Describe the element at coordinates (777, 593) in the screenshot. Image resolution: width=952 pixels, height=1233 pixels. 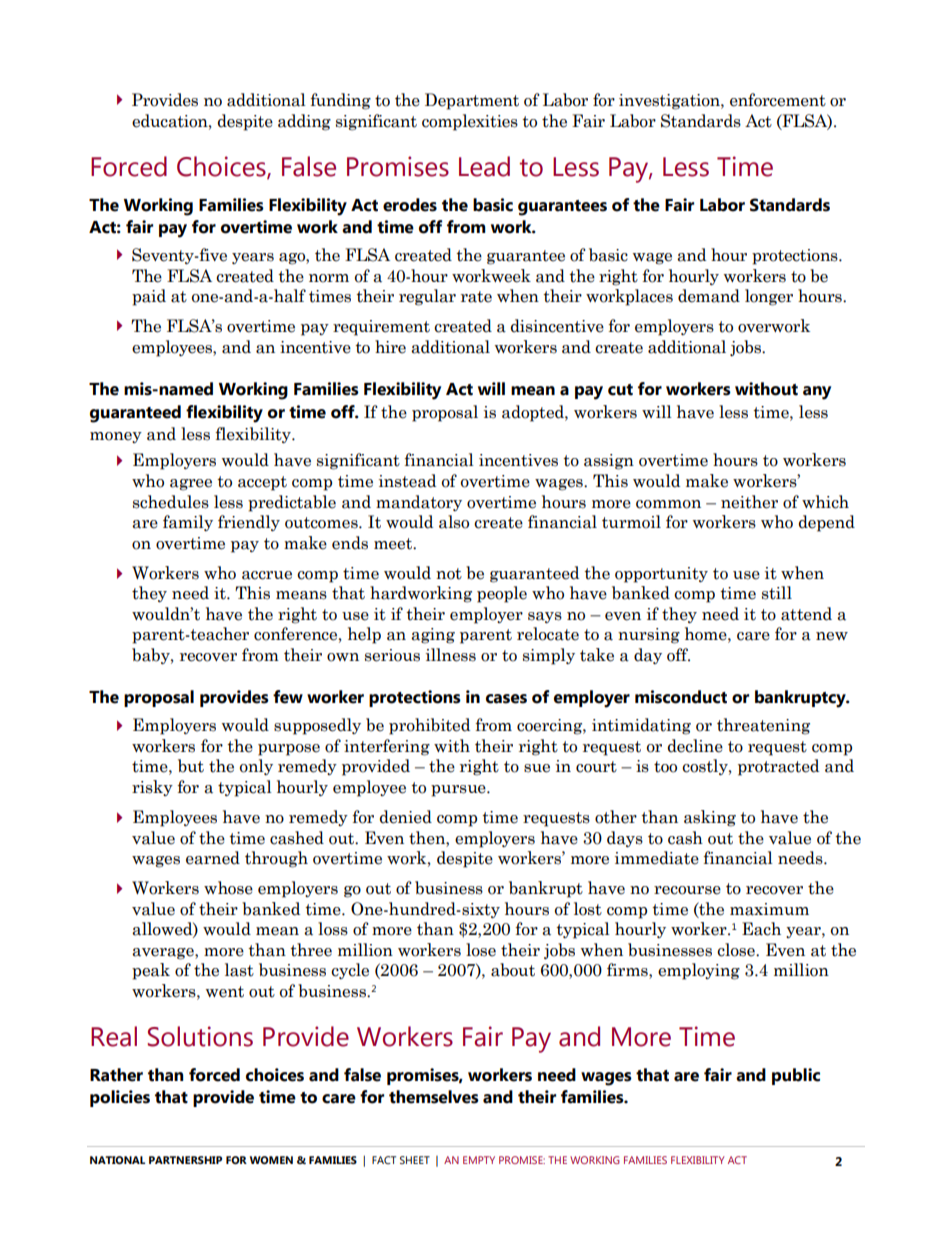
I see `still` at that location.
